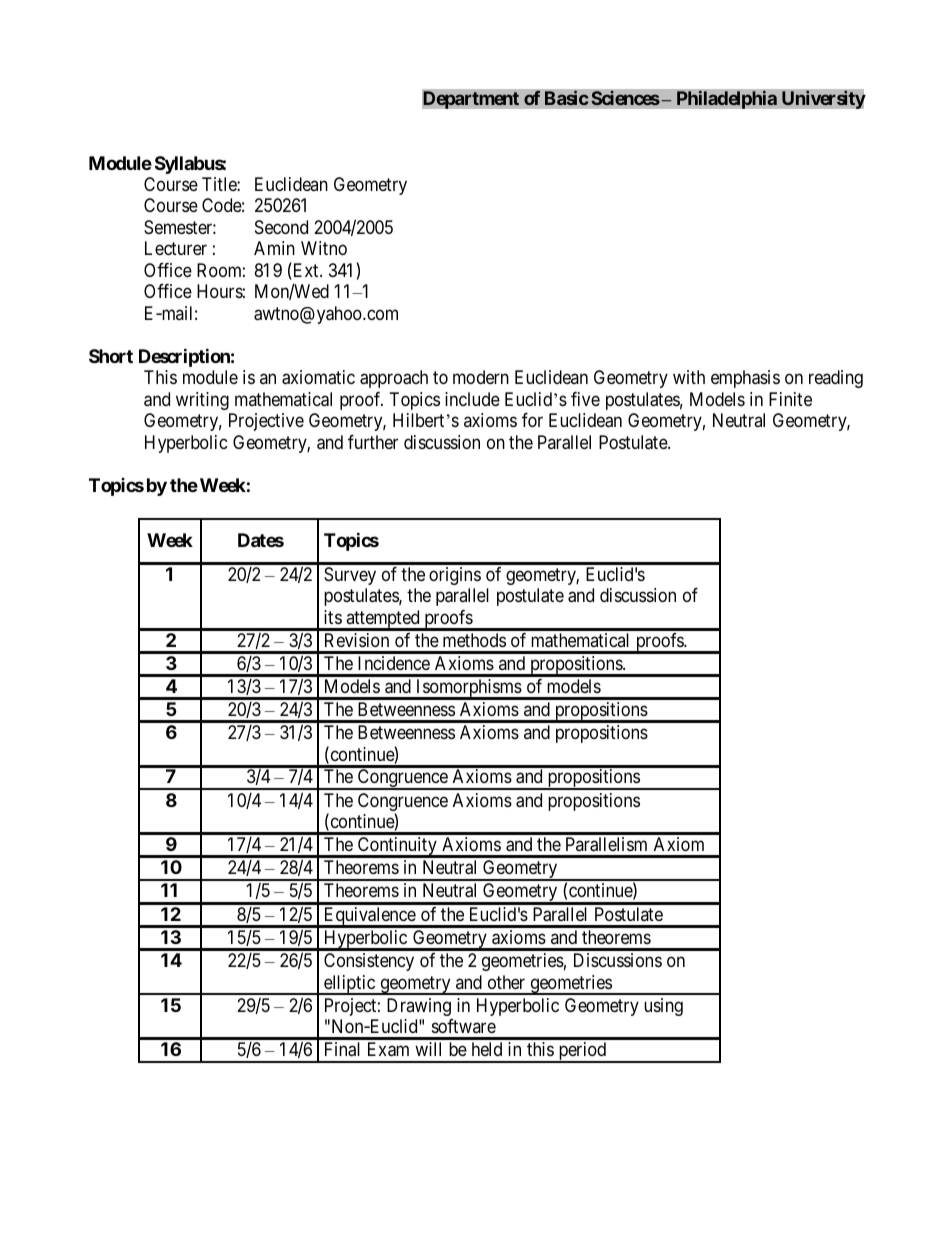 The image size is (952, 1233). What do you see at coordinates (202, 401) in the screenshot?
I see `writing` at bounding box center [202, 401].
